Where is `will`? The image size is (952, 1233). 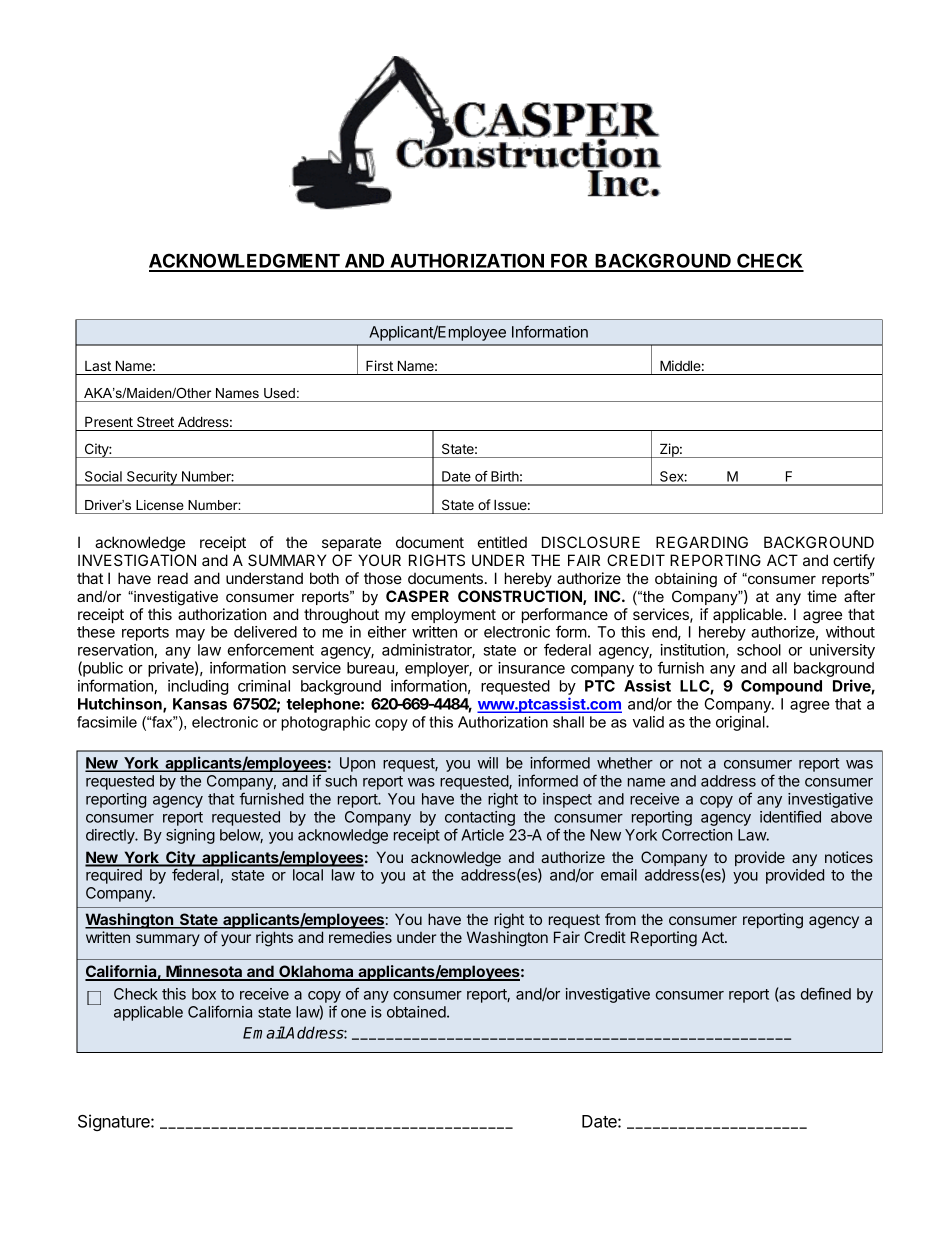
will is located at coordinates (488, 763).
